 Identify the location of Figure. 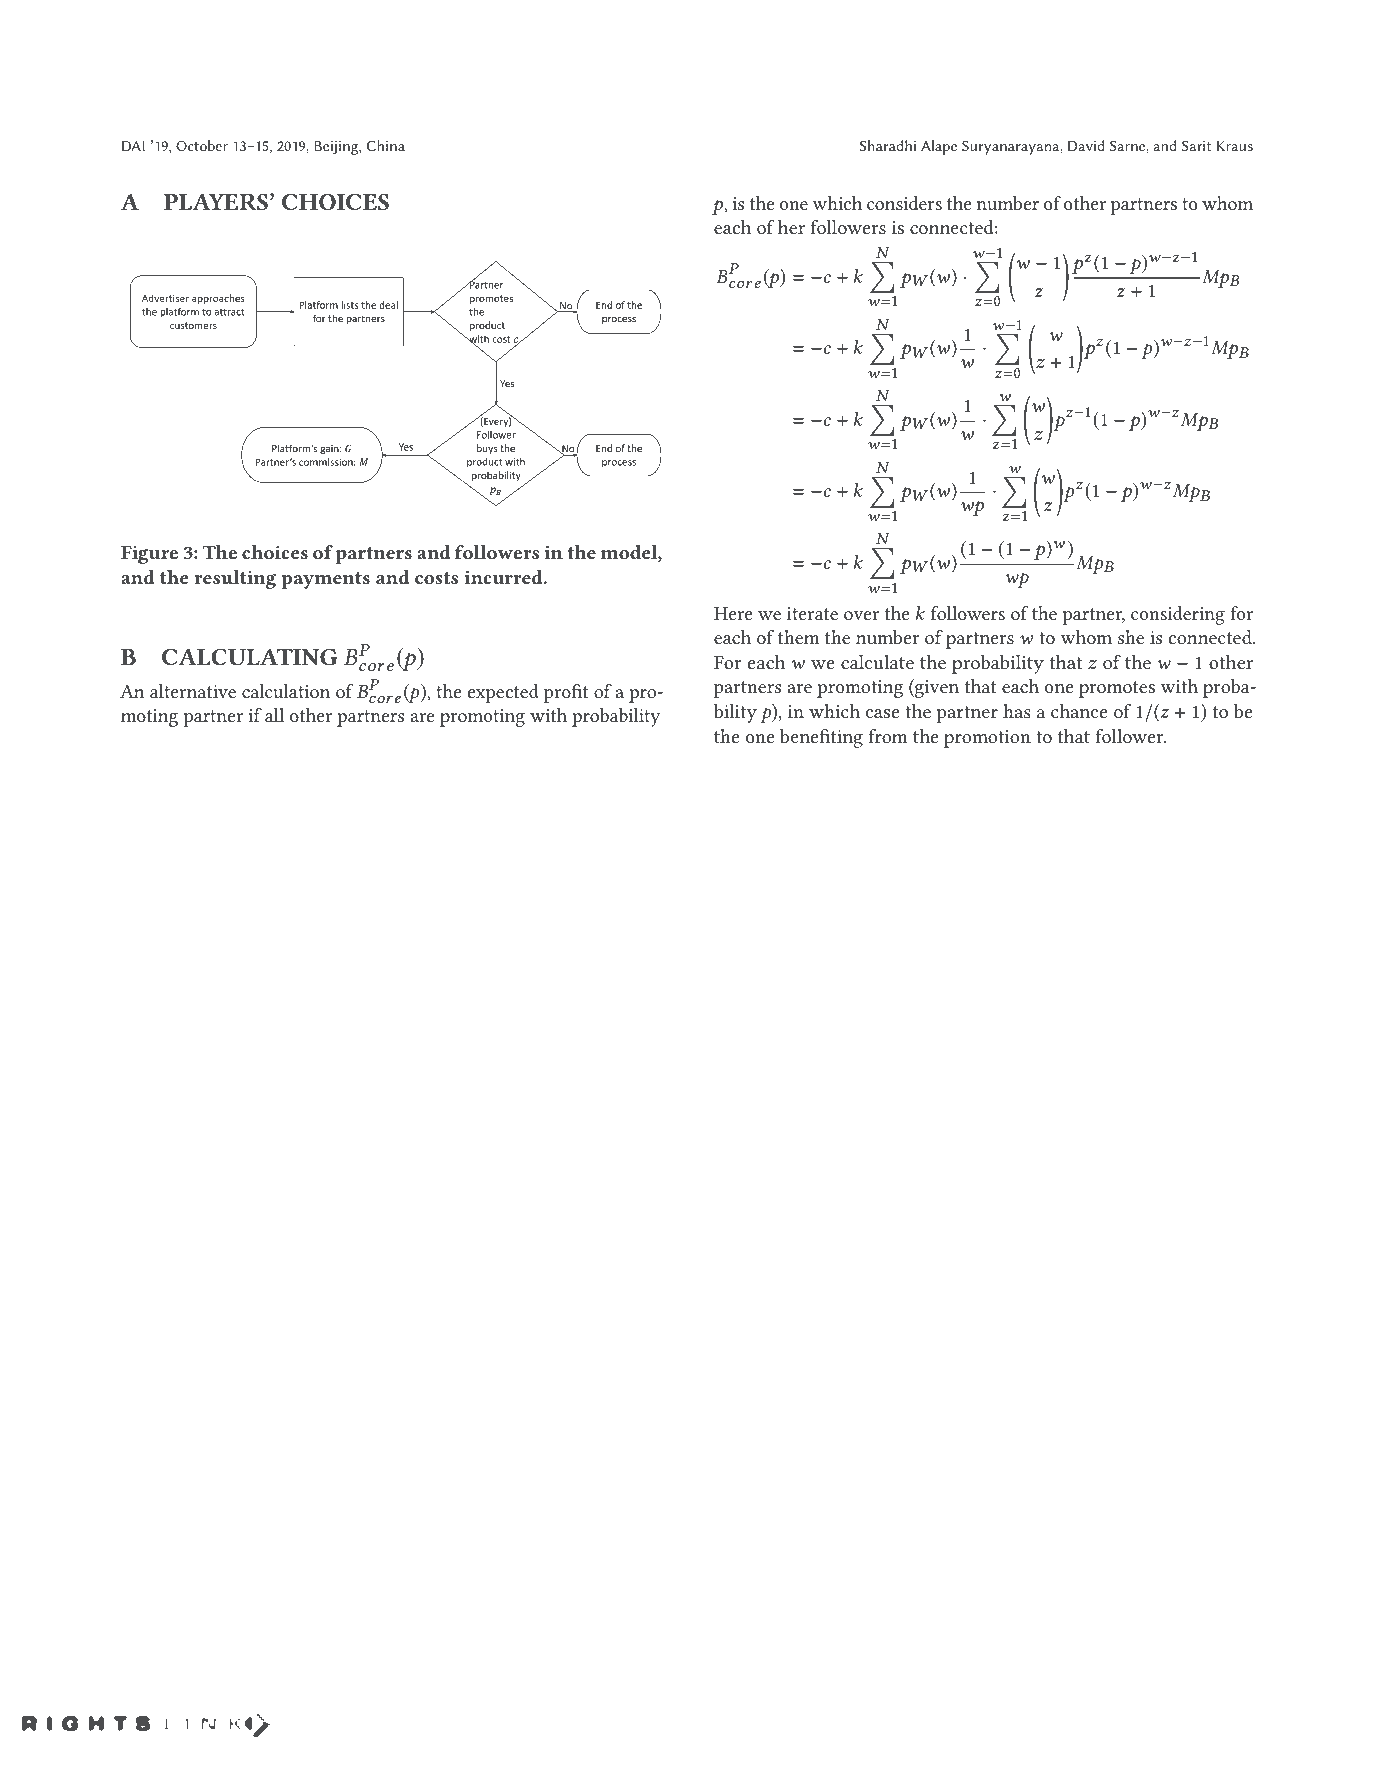
(149, 555).
